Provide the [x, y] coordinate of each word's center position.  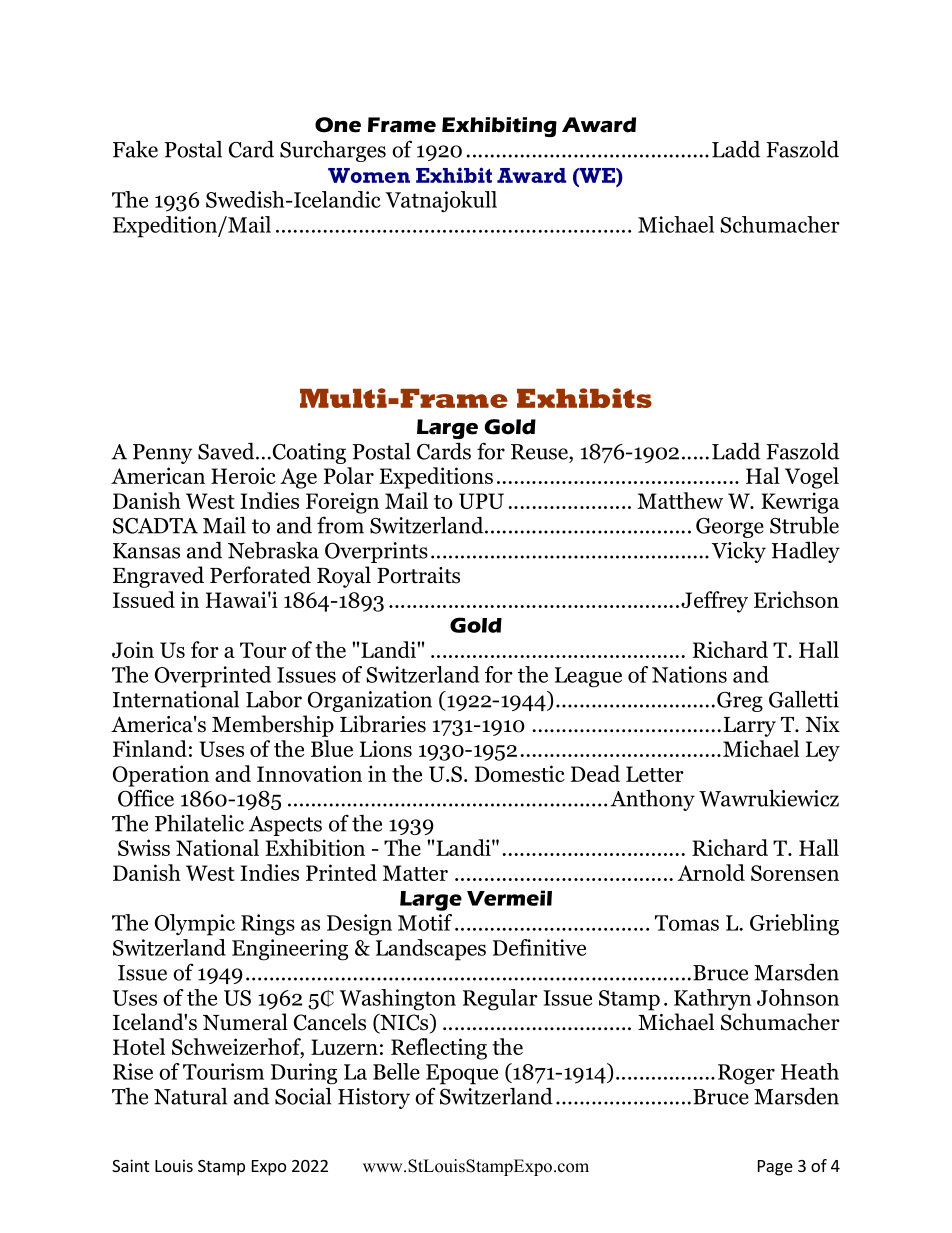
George [730, 528]
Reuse [540, 452]
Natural [190, 1096]
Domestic [520, 773]
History [374, 1098]
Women [369, 175]
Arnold [711, 872]
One [338, 125]
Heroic [243, 475]
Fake [135, 149]
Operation [161, 776]
